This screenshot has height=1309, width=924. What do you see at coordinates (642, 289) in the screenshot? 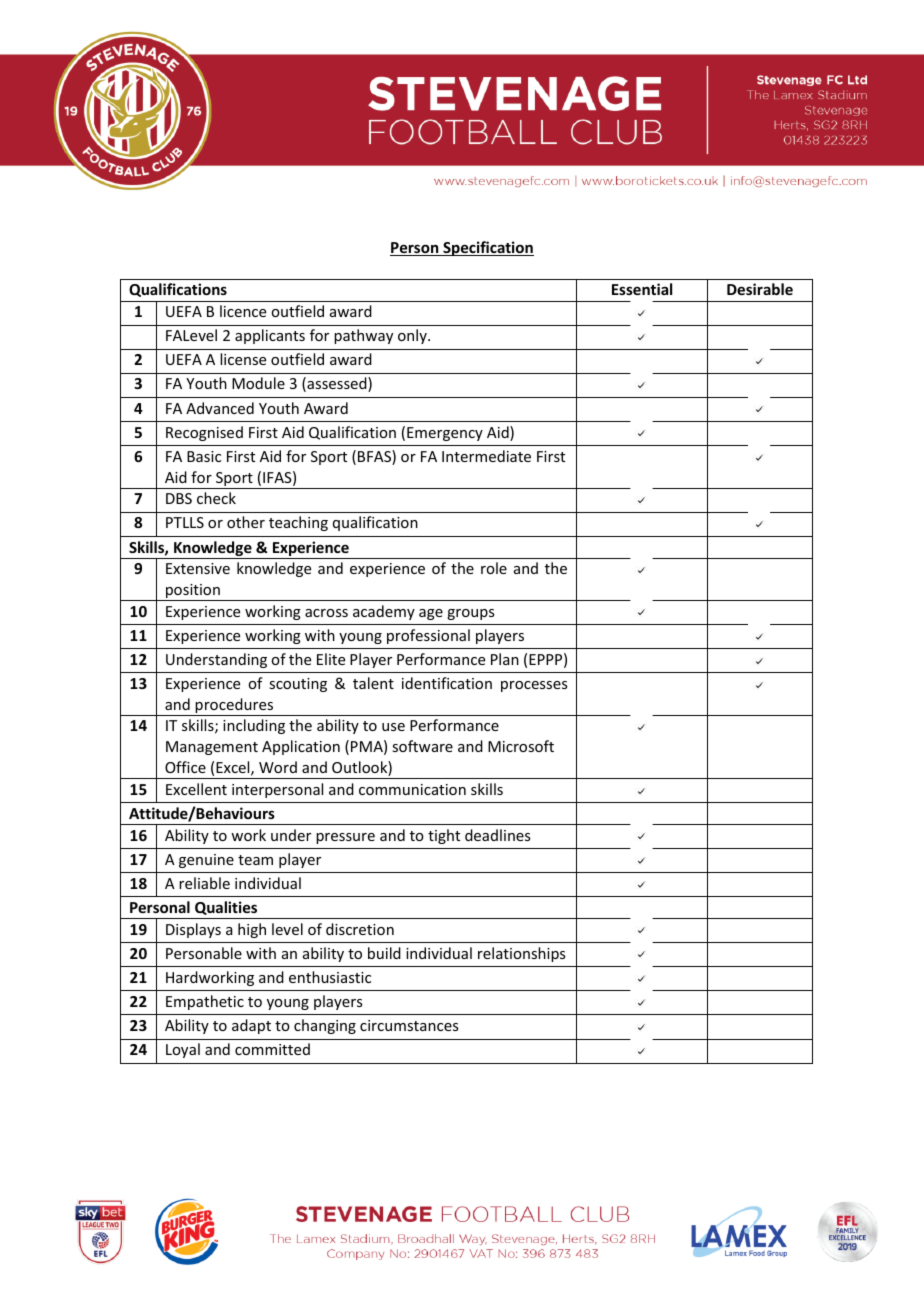
I see `Essential` at bounding box center [642, 289].
